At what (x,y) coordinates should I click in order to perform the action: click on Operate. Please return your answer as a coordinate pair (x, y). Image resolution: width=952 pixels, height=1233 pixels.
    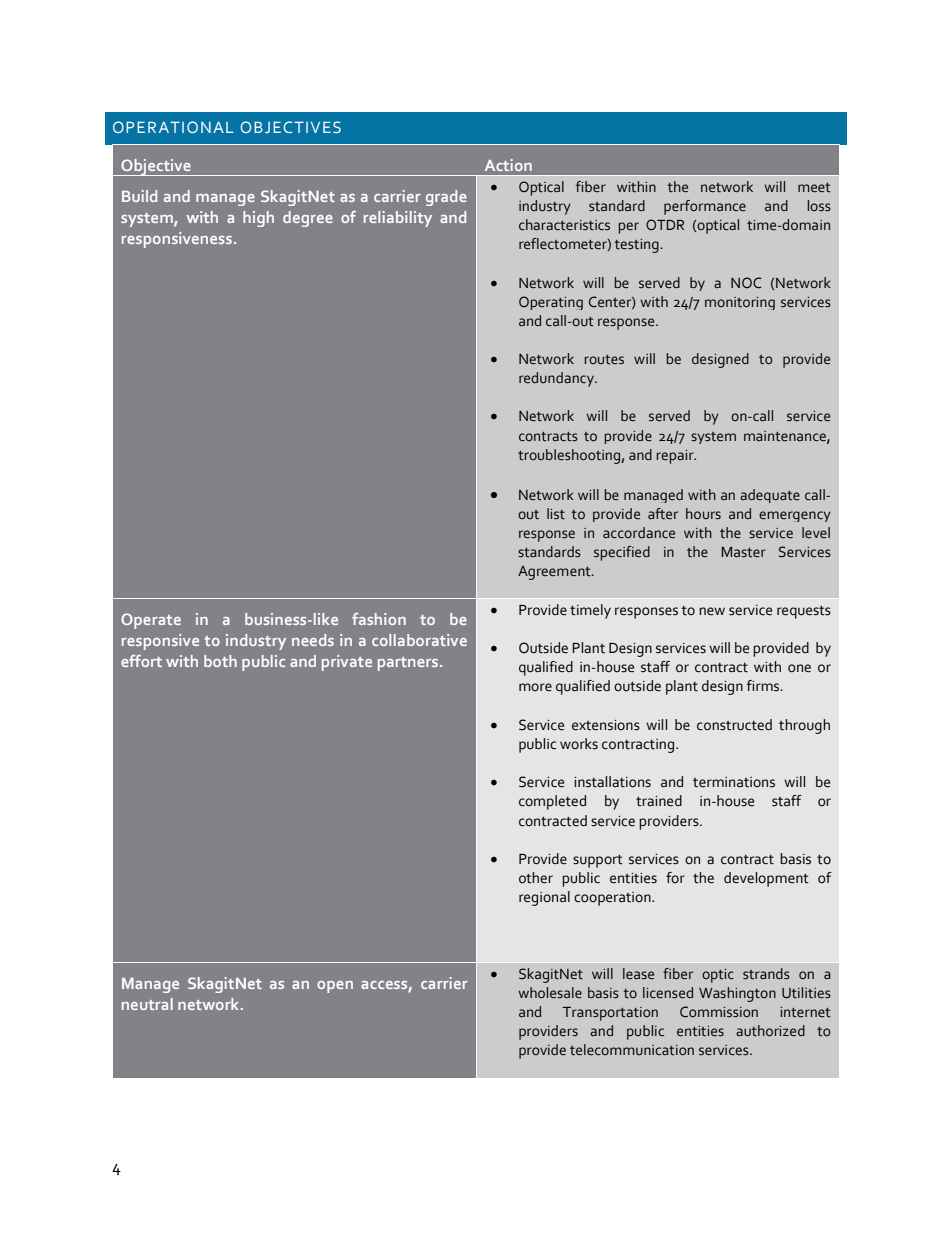
    Looking at the image, I should click on (151, 621).
